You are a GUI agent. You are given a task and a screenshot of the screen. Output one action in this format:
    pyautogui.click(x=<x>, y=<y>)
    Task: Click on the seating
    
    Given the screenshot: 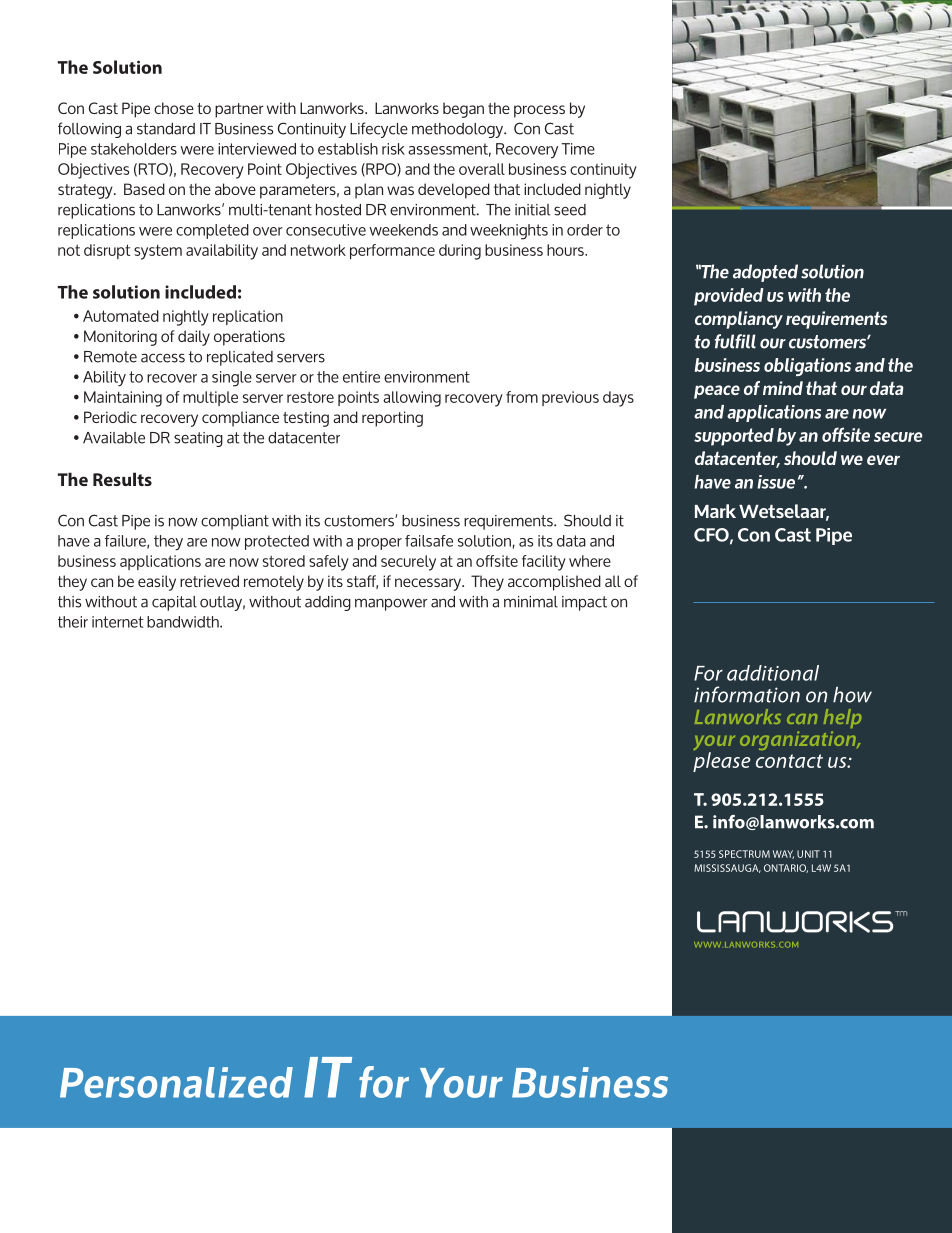 What is the action you would take?
    pyautogui.click(x=198, y=439)
